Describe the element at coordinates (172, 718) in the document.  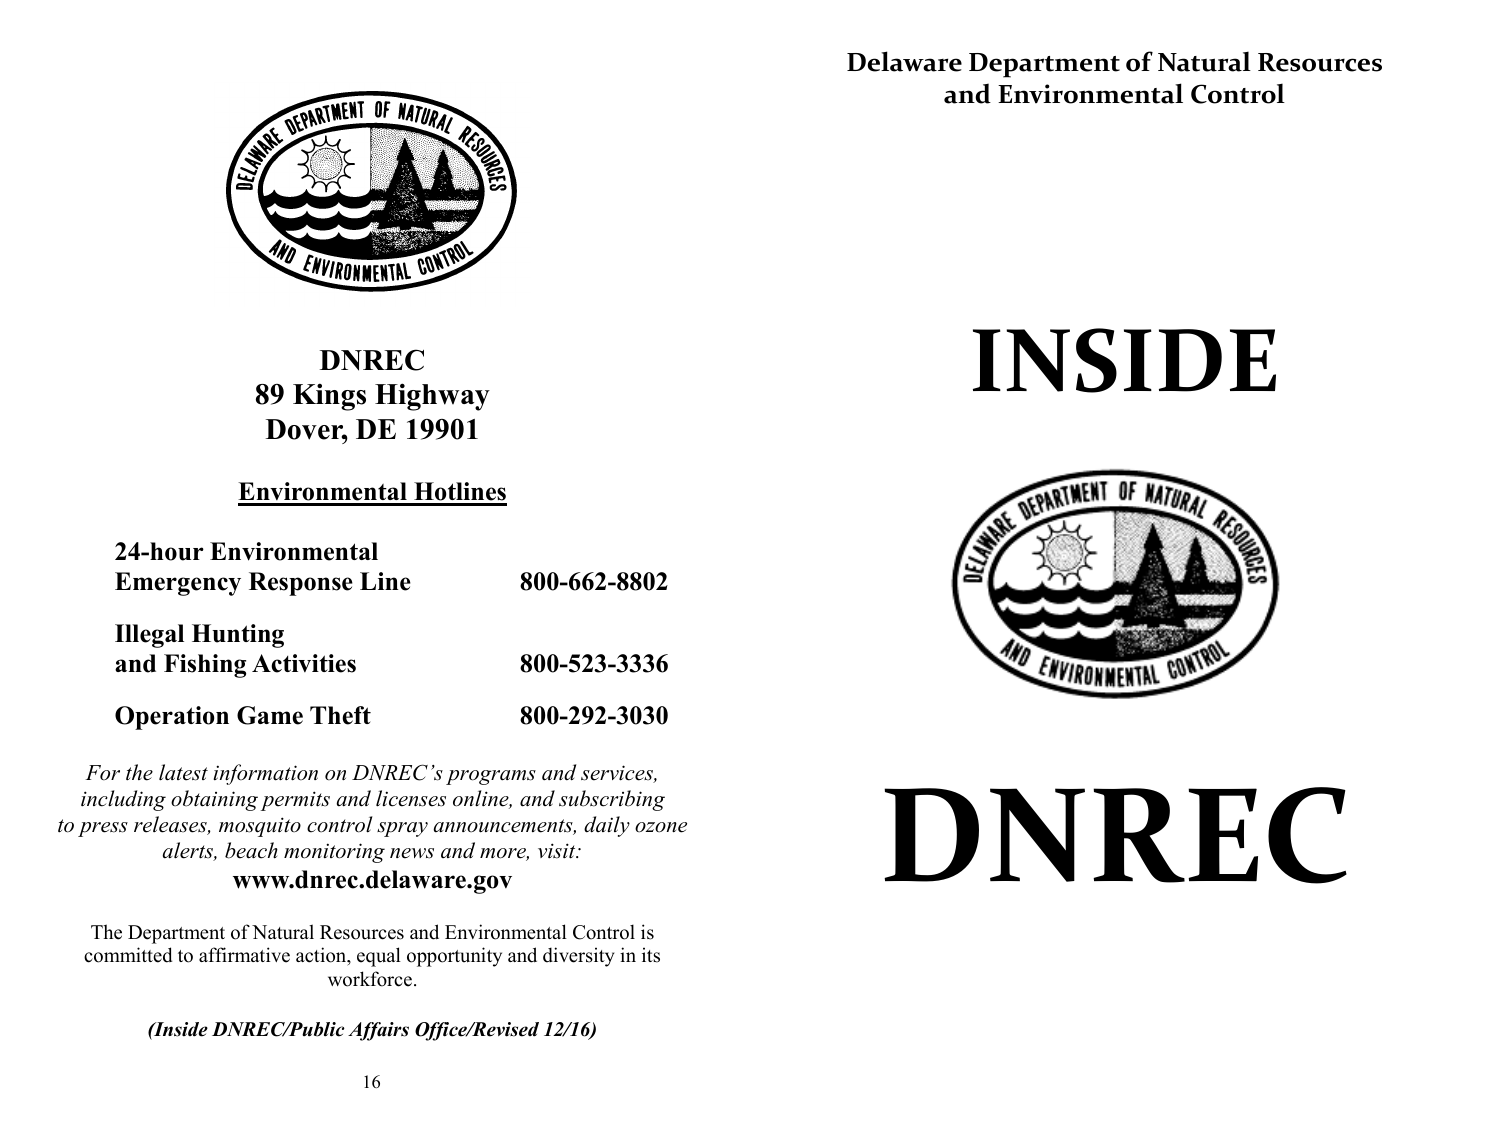
I see `Operation` at that location.
